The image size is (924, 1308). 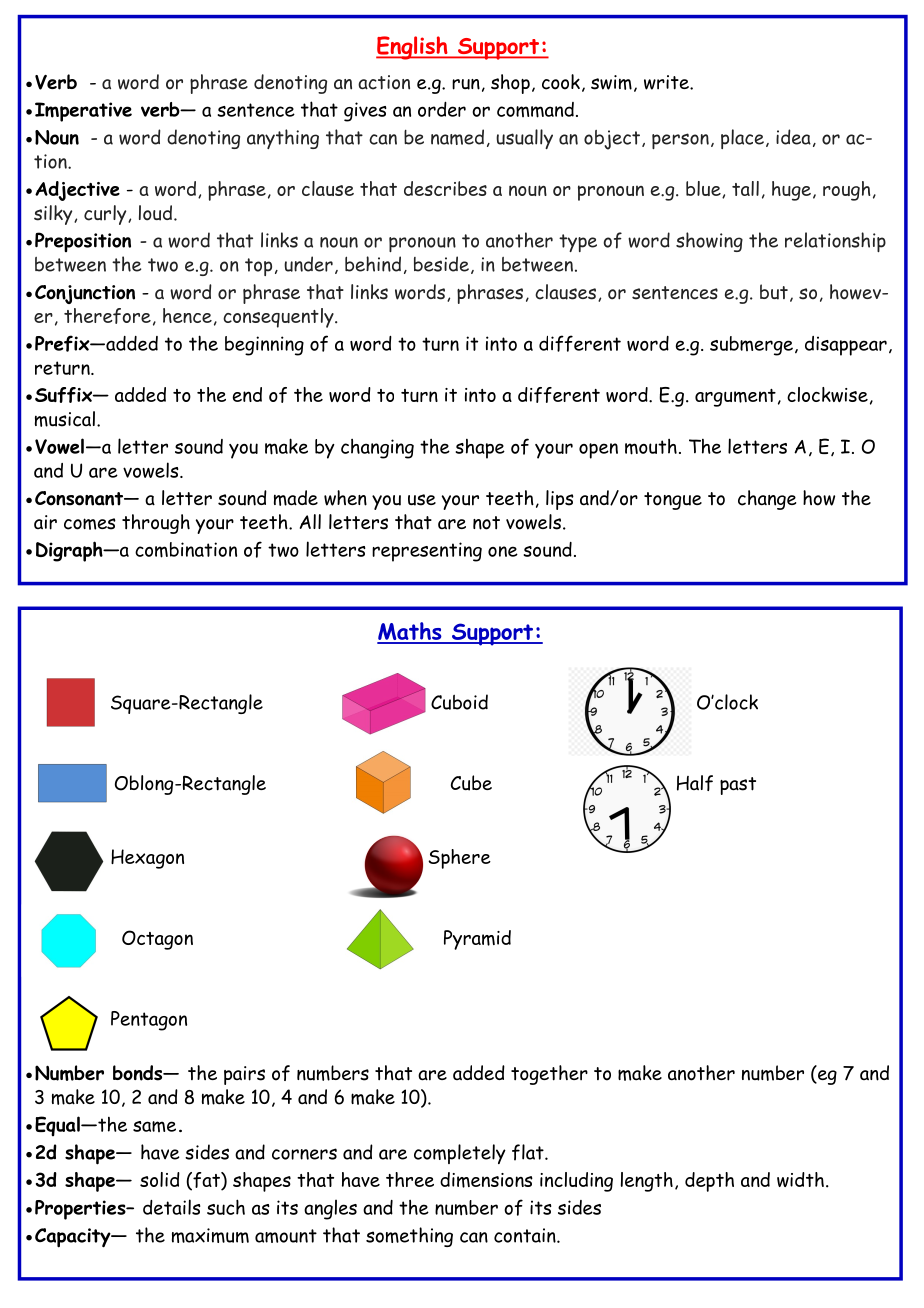 I want to click on submerge, so click(x=751, y=346).
